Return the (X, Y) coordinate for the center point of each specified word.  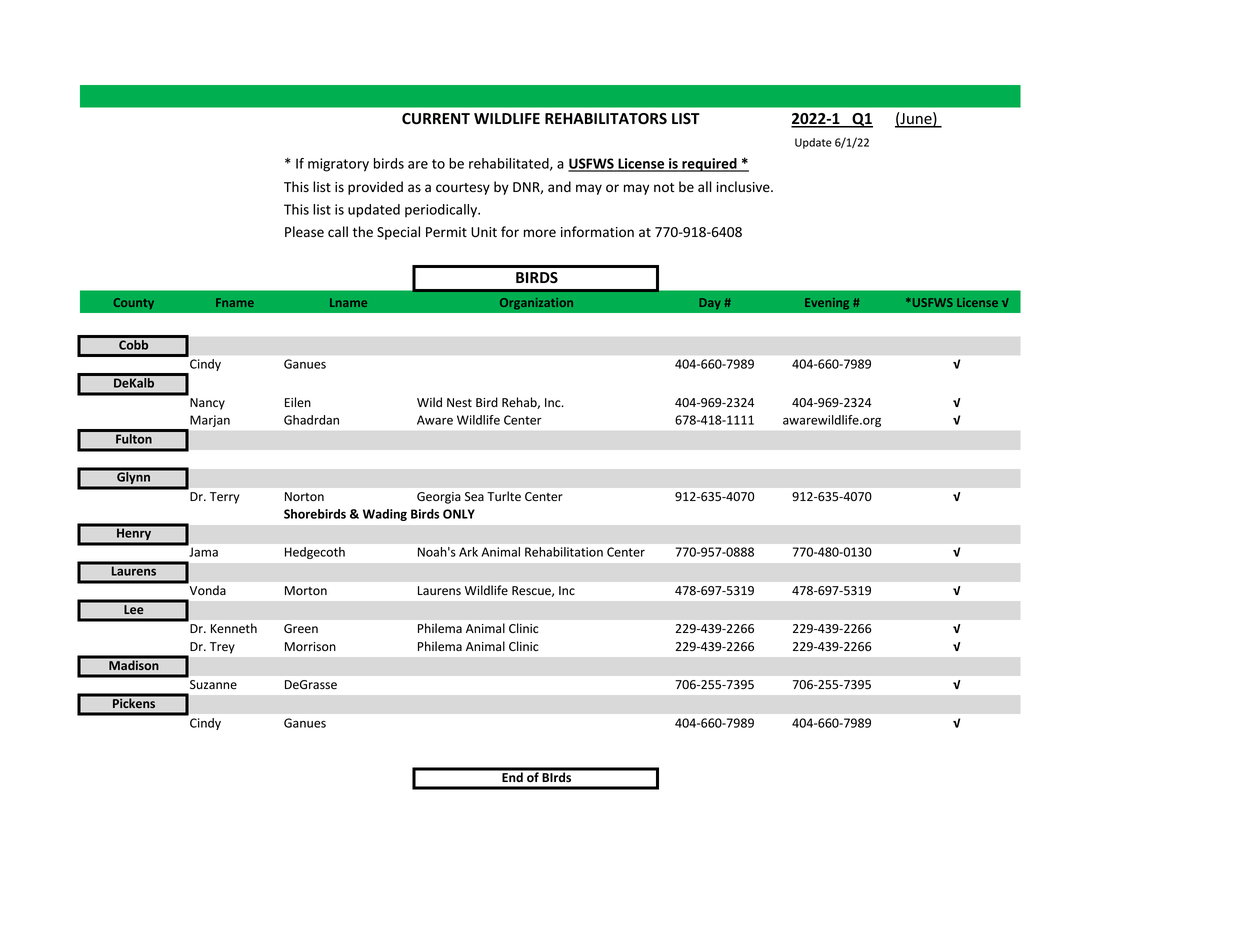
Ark (468, 552)
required (709, 165)
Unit (484, 232)
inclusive (744, 187)
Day (710, 303)
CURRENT (436, 119)
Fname (235, 302)
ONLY (459, 514)
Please (304, 232)
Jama (203, 552)
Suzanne (213, 684)
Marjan (209, 422)
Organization (536, 304)
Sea (474, 497)
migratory (338, 165)
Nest (459, 403)
